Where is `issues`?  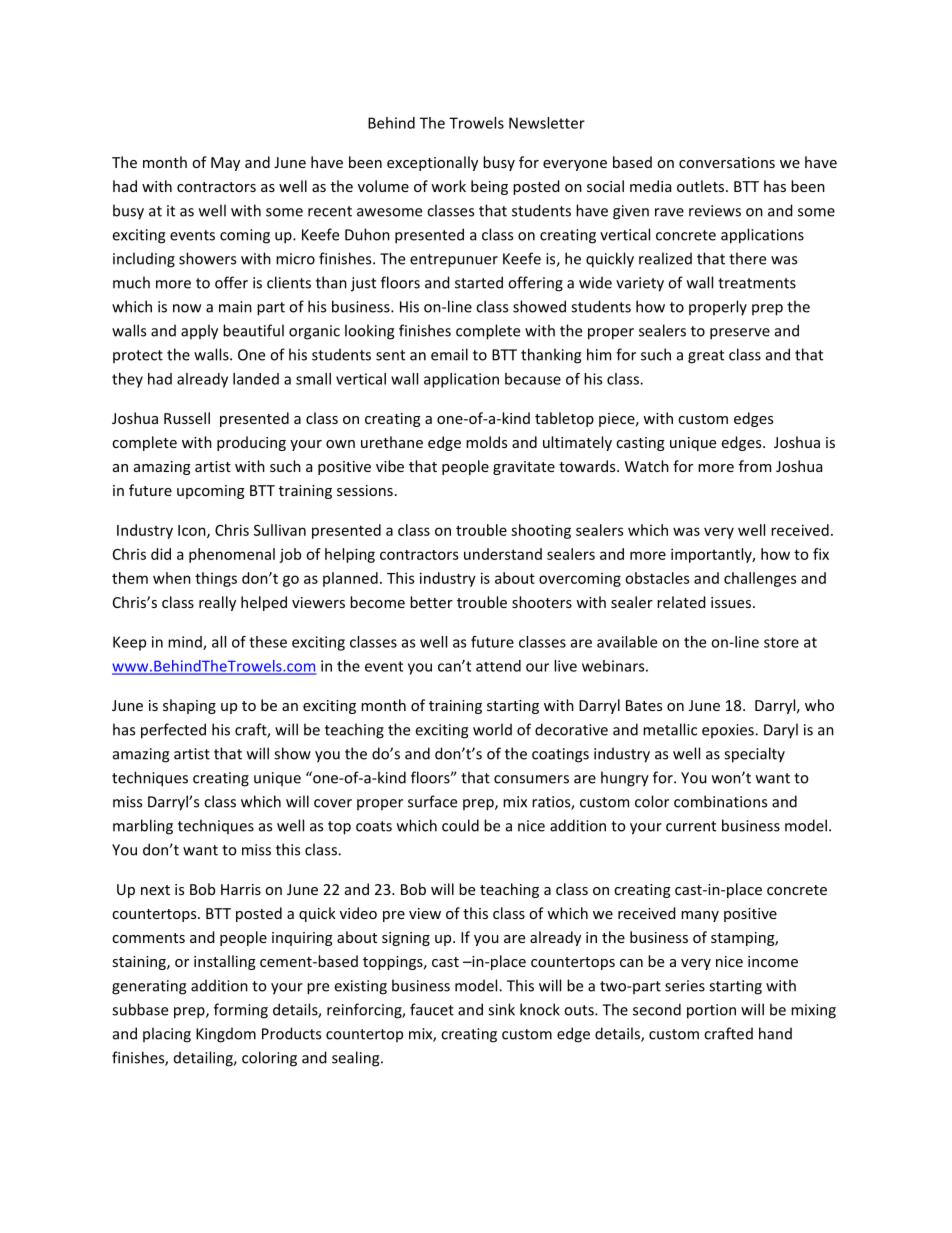
issues is located at coordinates (732, 602).
